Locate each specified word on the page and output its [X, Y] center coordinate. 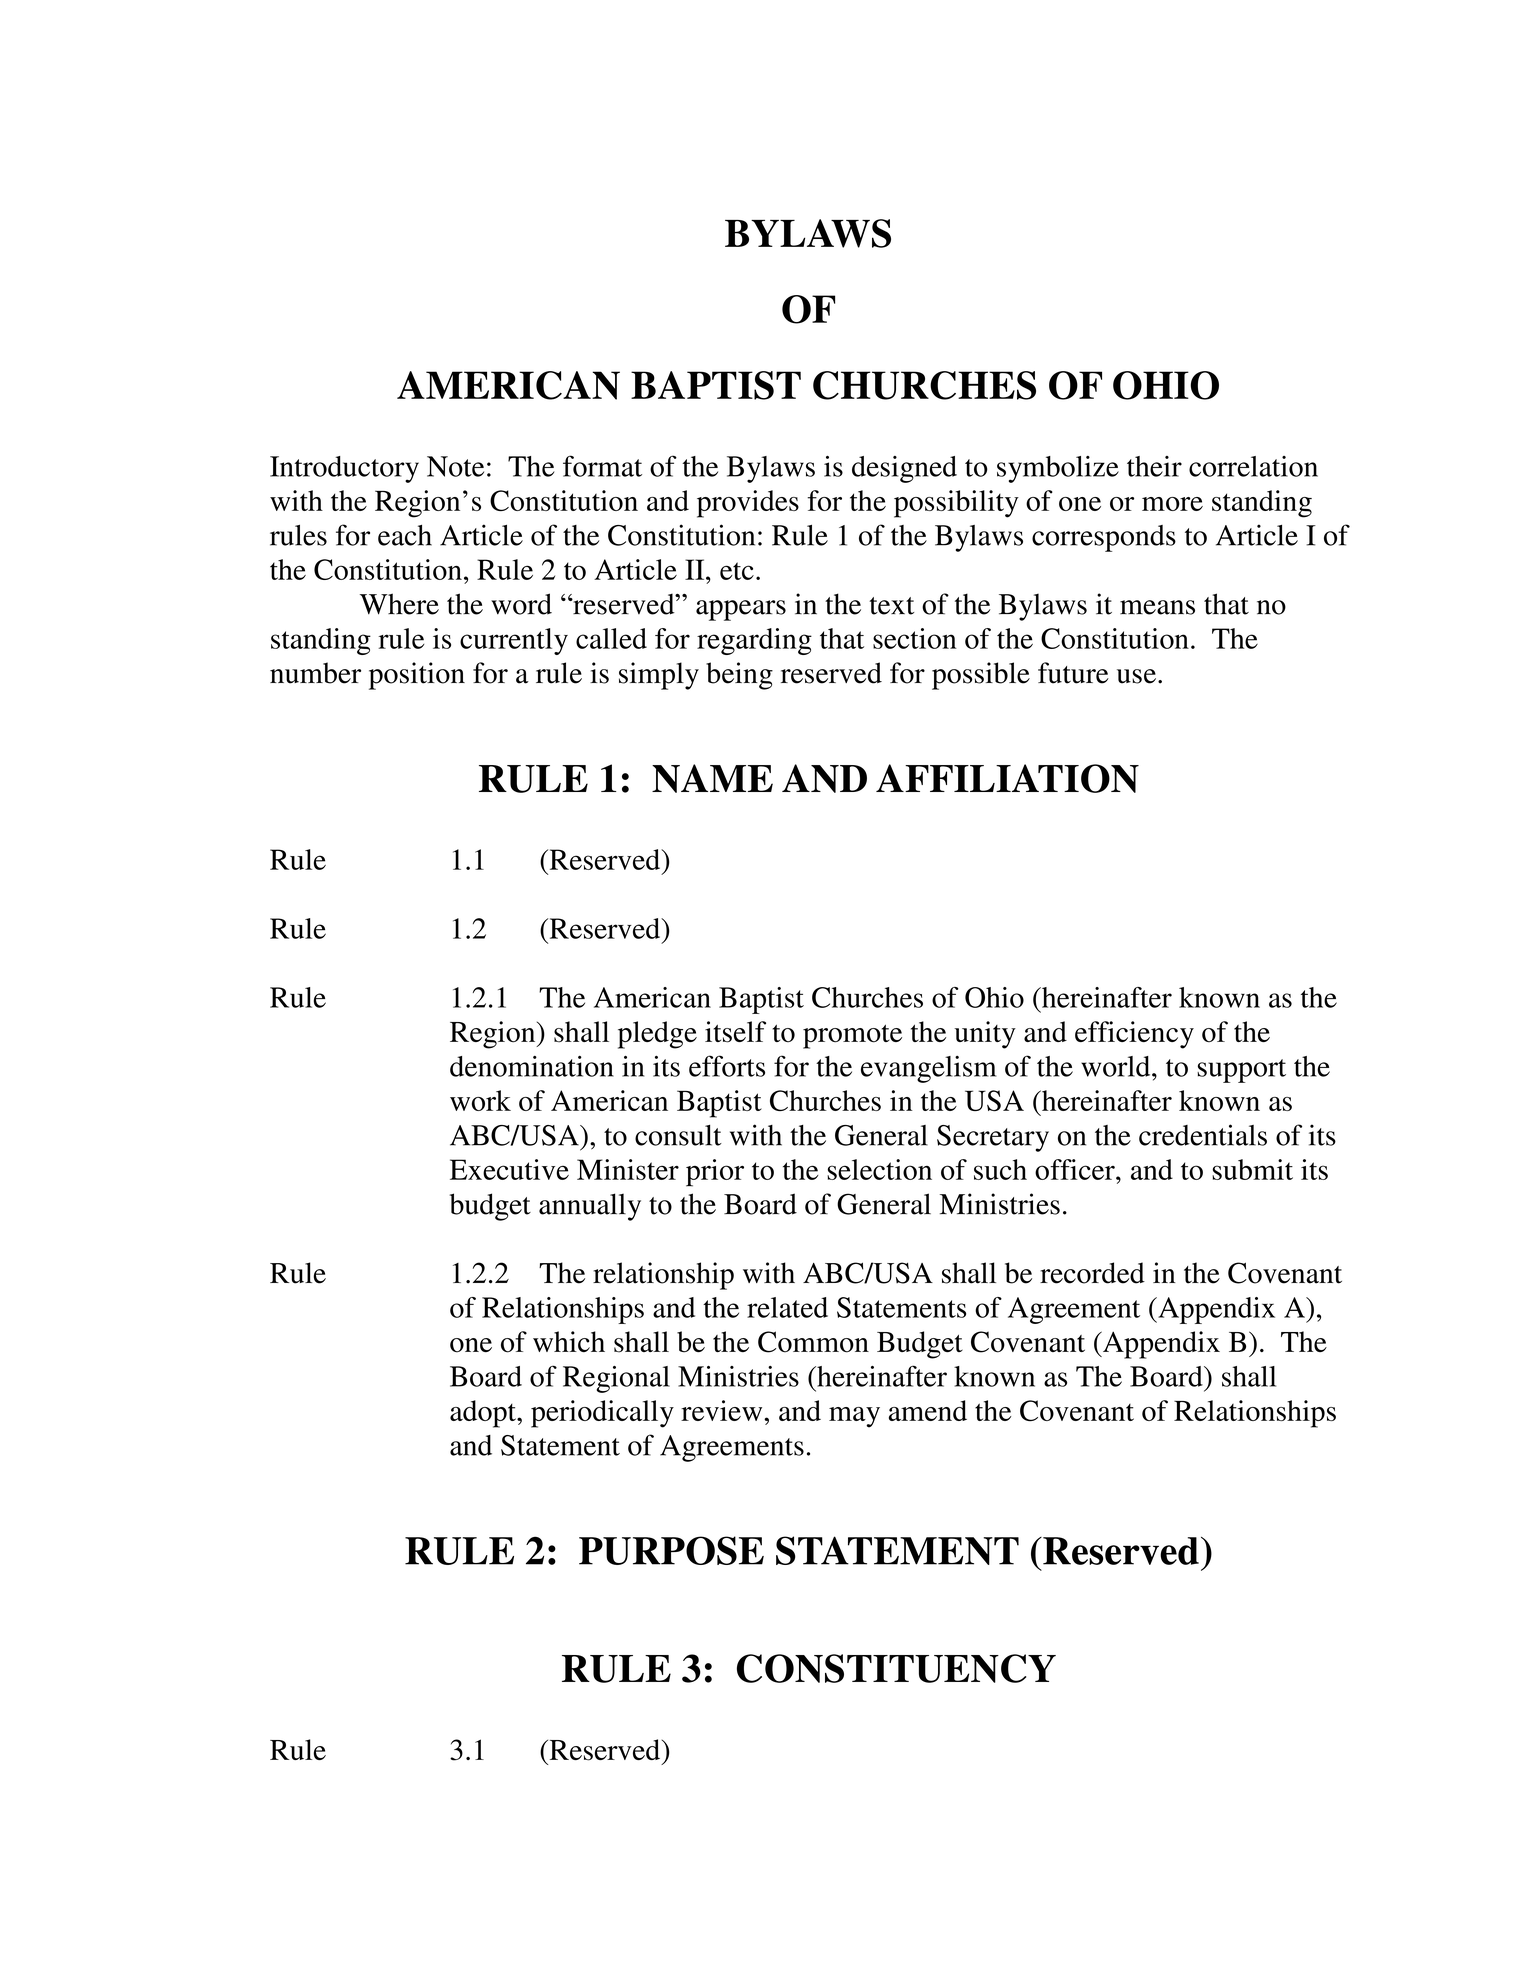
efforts [727, 1066]
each [405, 535]
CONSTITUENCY [896, 1668]
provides [748, 504]
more [1172, 504]
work [480, 1100]
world [1117, 1066]
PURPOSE [671, 1550]
